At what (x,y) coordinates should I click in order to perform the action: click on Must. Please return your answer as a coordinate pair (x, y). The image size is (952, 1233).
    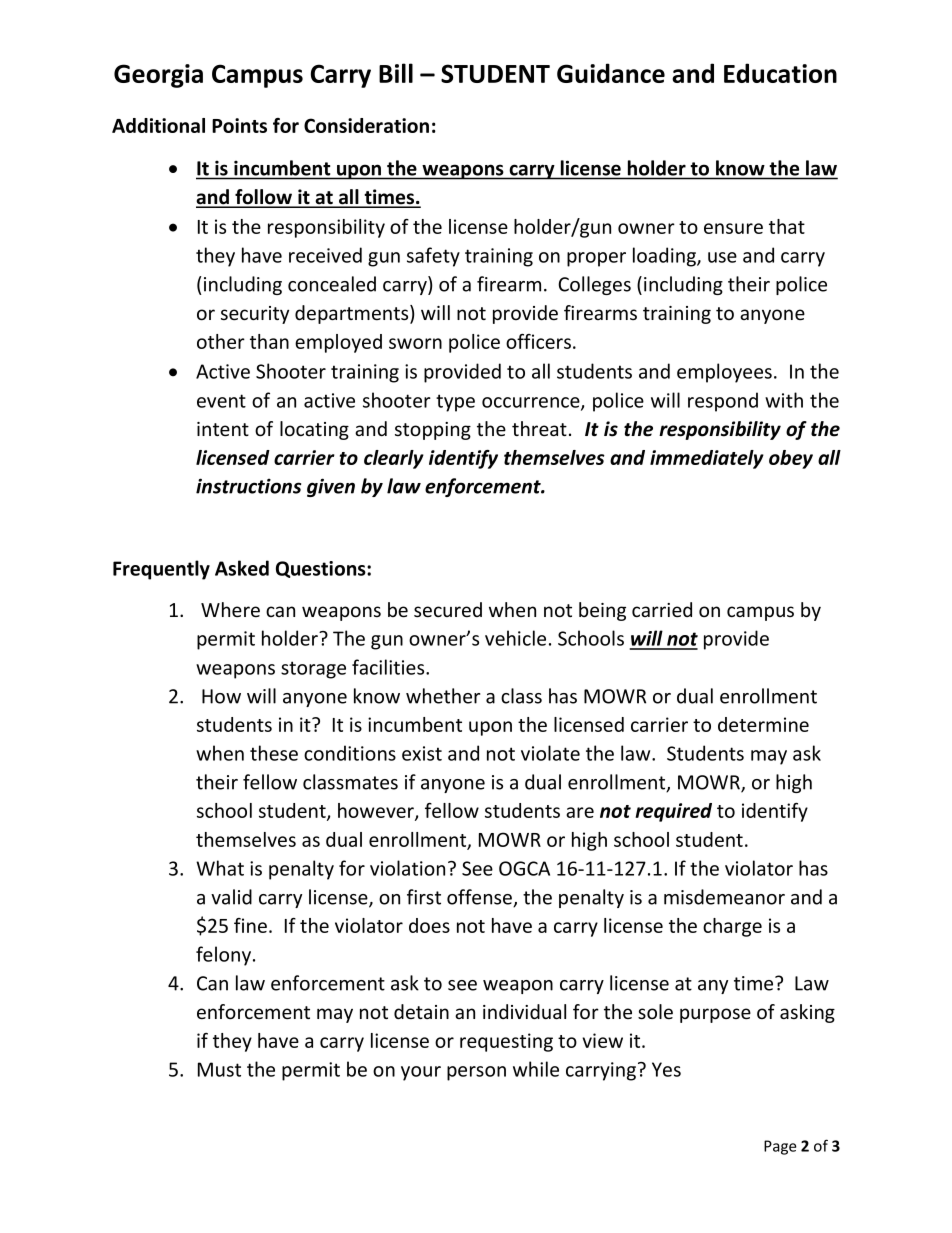
    Looking at the image, I should click on (219, 1069).
